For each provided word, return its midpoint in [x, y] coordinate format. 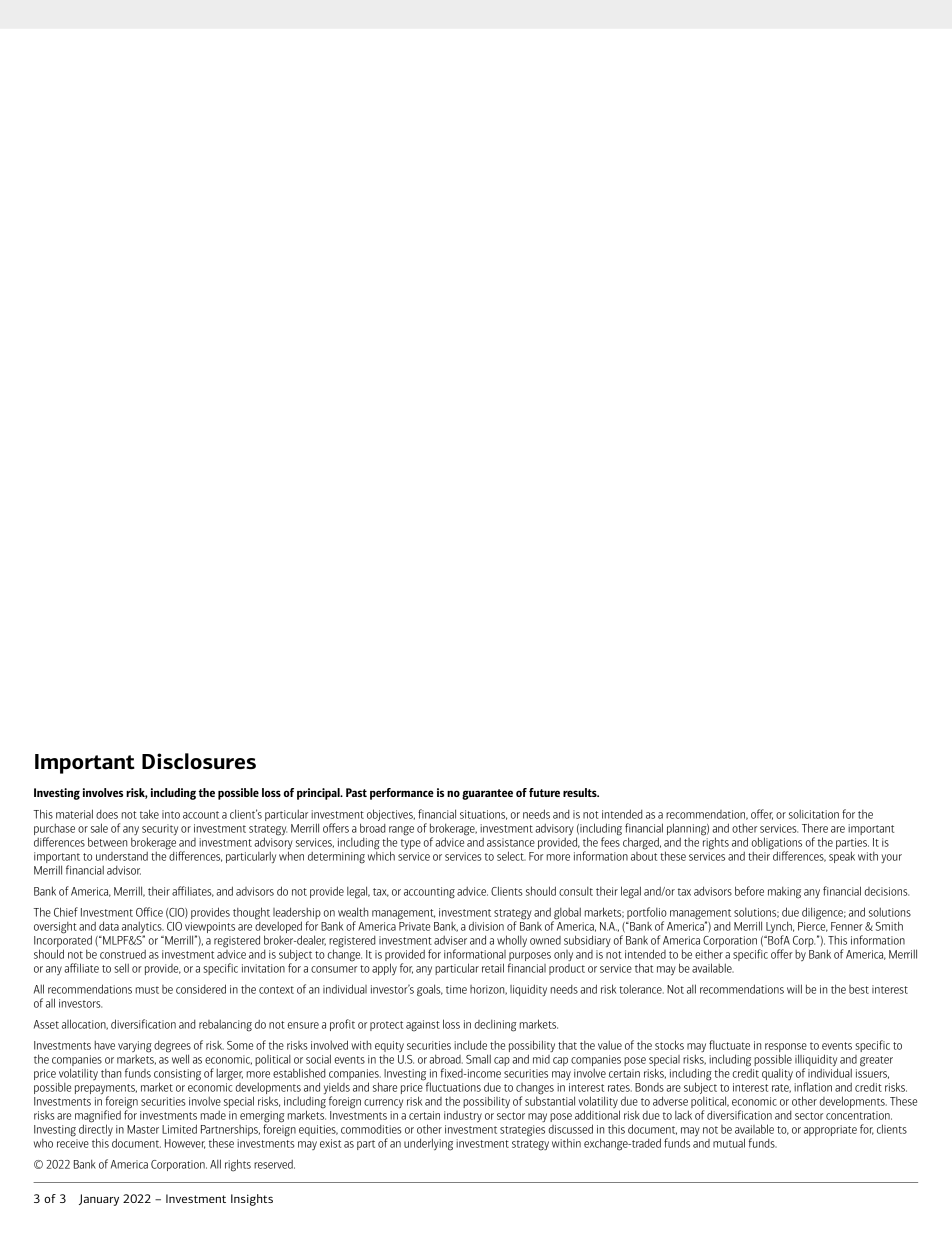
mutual [729, 1143]
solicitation [814, 814]
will [794, 989]
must [147, 990]
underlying [428, 1144]
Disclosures [199, 761]
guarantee [487, 794]
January [99, 1200]
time [456, 989]
